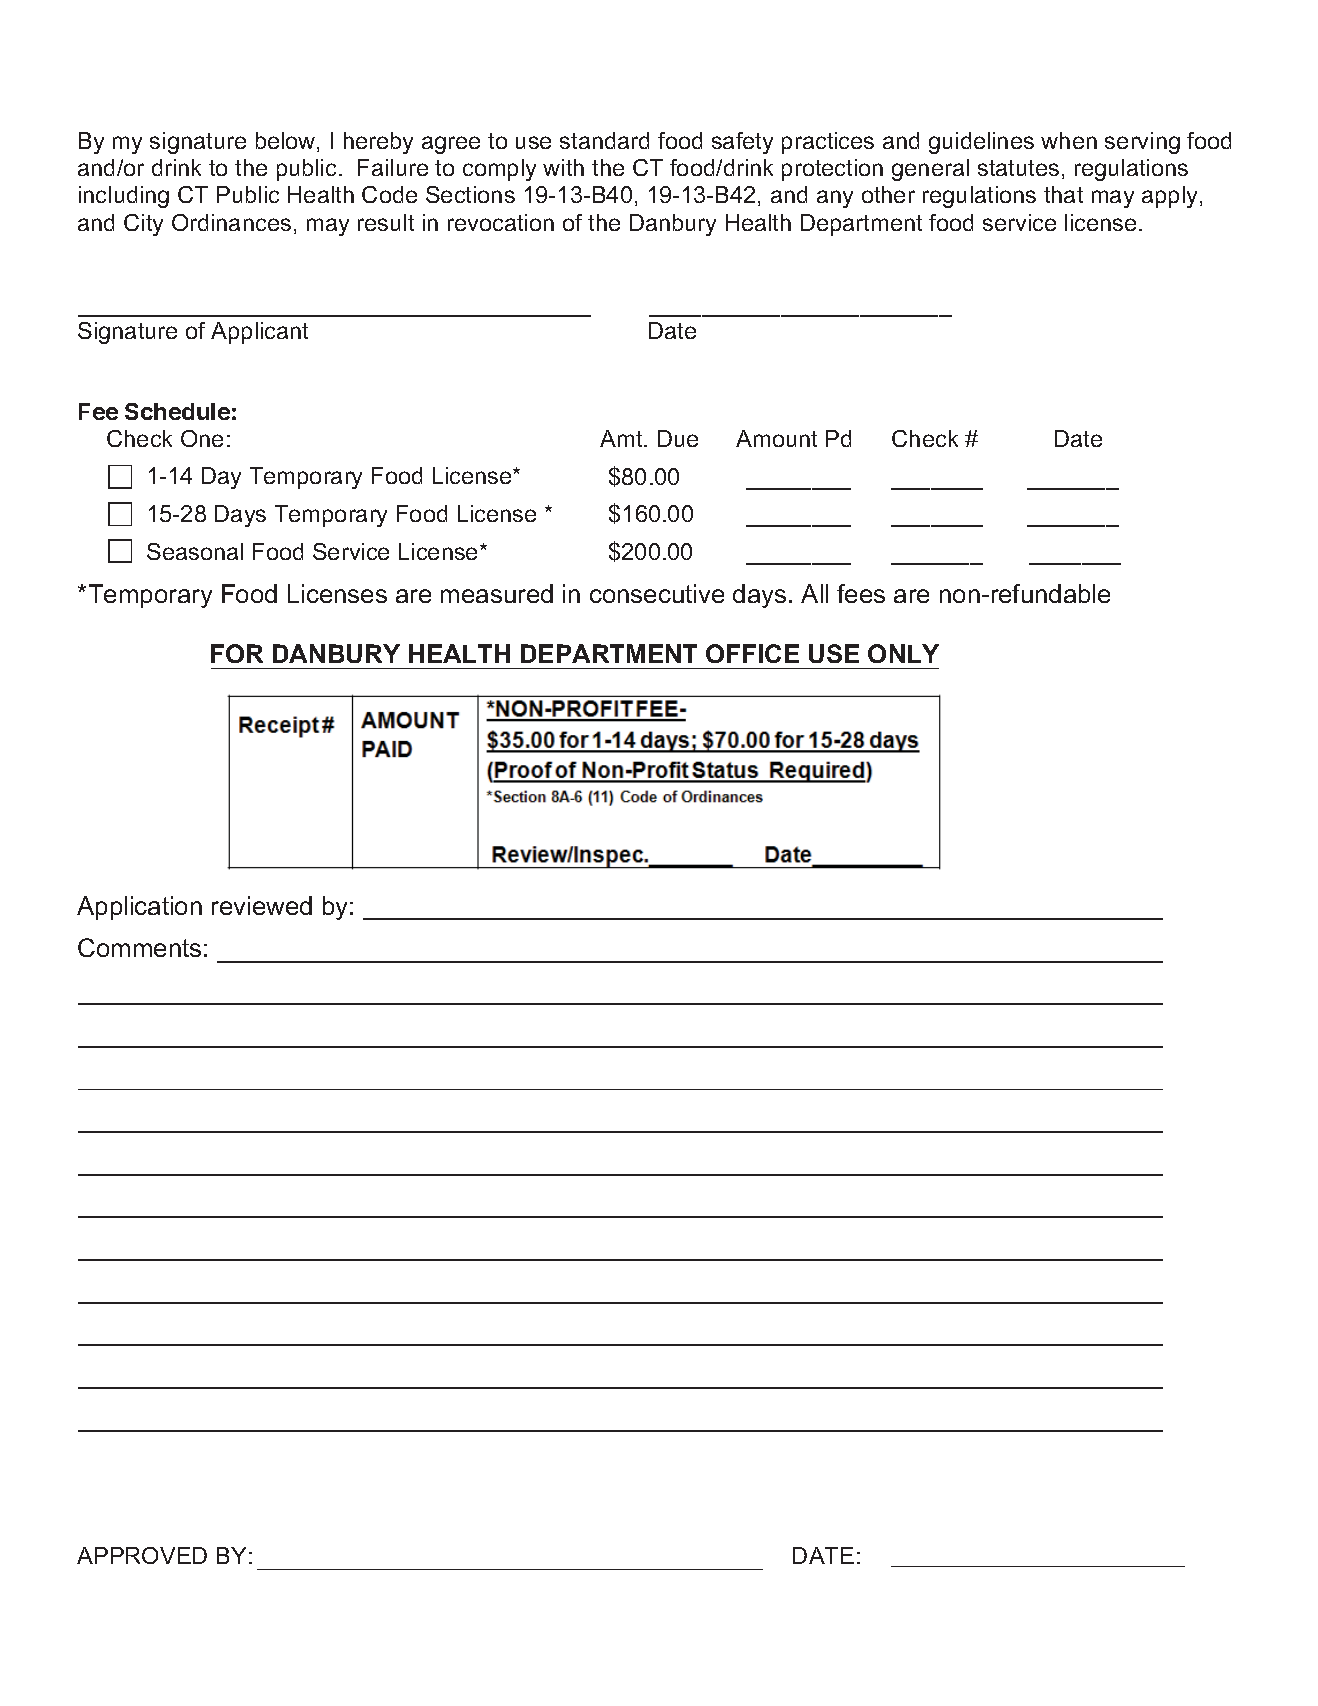 This screenshot has height=1706, width=1318. What do you see at coordinates (139, 947) in the screenshot?
I see `Comments` at bounding box center [139, 947].
